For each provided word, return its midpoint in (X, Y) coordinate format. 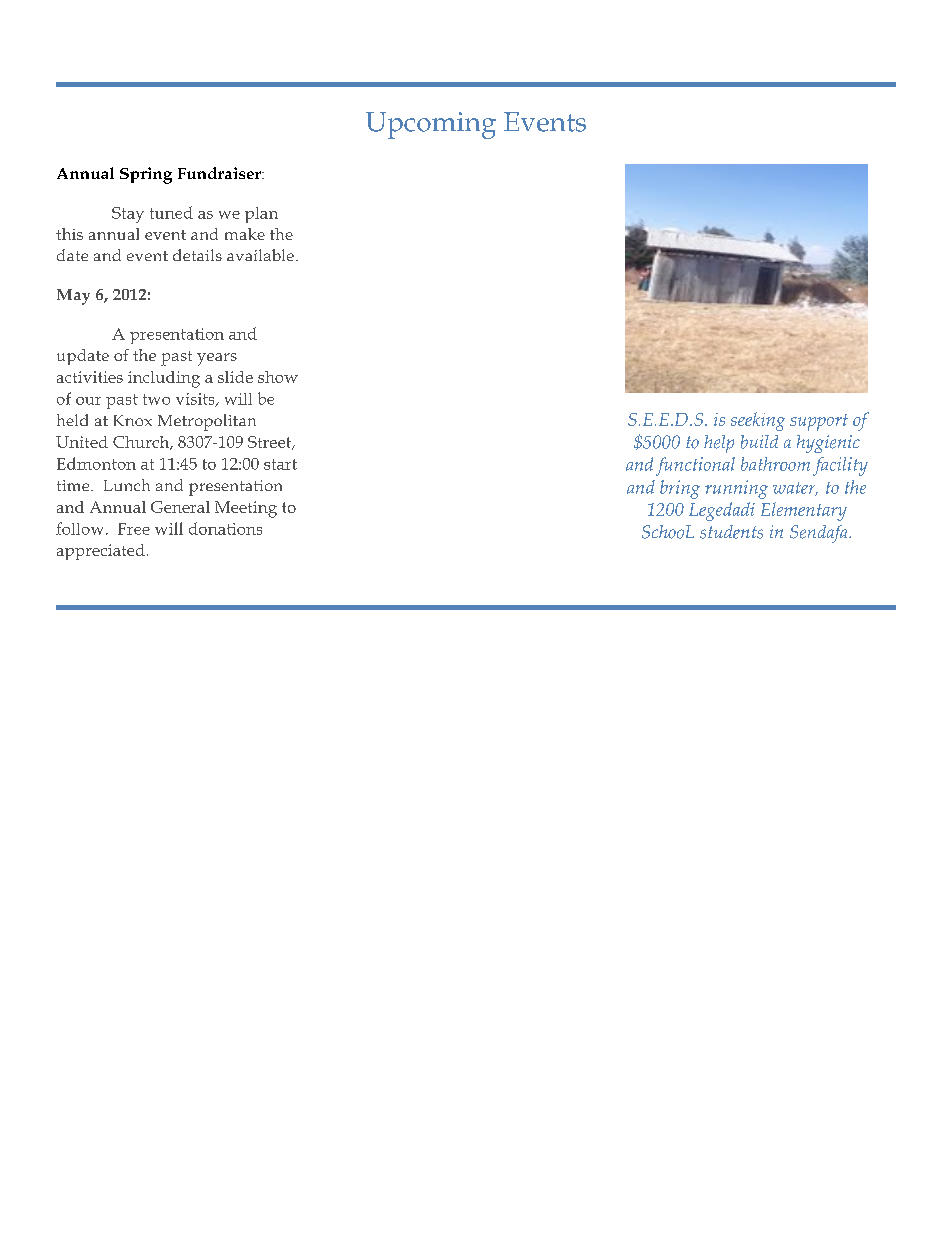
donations (225, 528)
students (731, 532)
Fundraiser (220, 173)
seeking (758, 421)
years (217, 359)
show (278, 377)
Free (134, 529)
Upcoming (431, 125)
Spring (146, 175)
